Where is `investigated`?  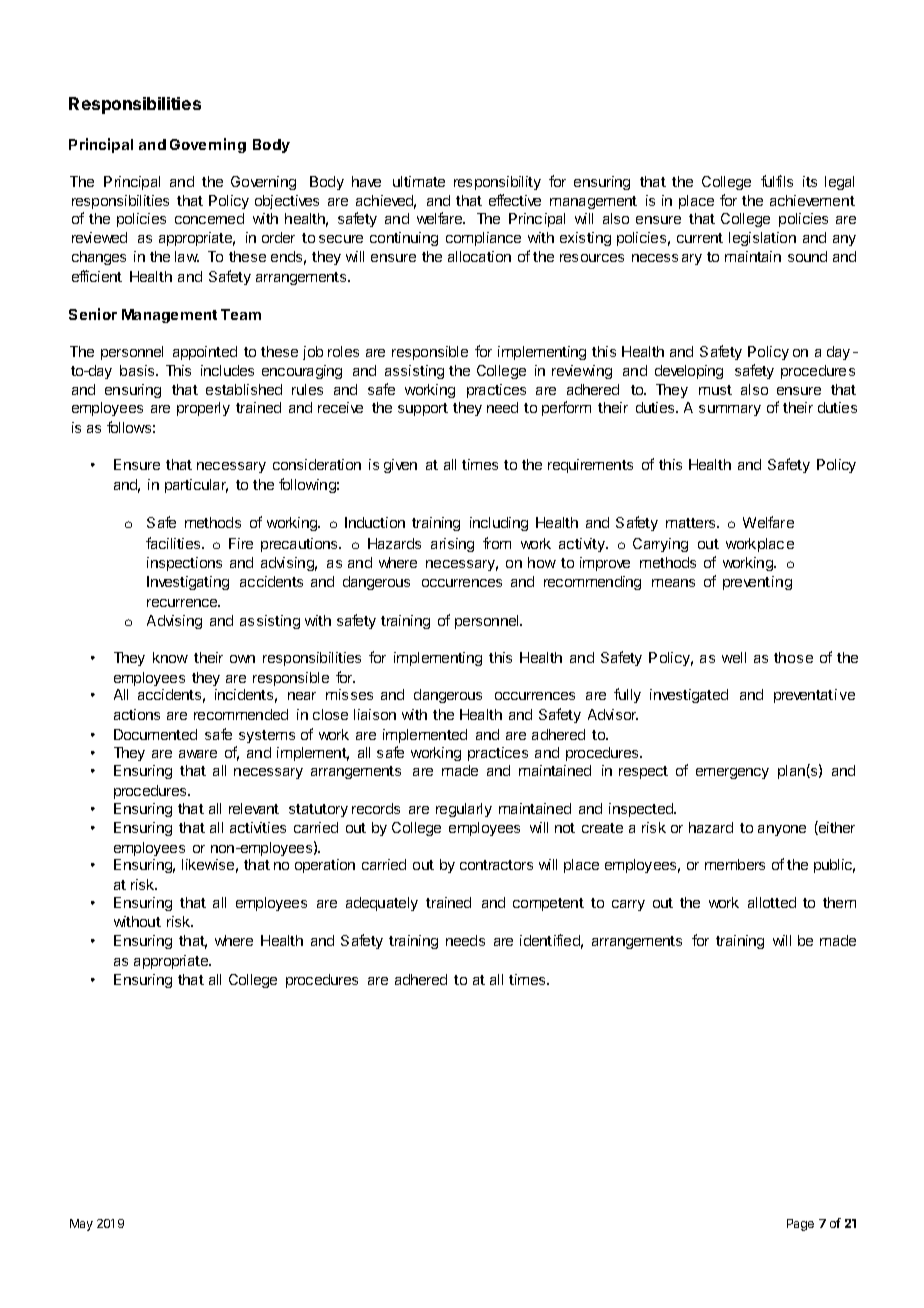 investigated is located at coordinates (689, 696).
